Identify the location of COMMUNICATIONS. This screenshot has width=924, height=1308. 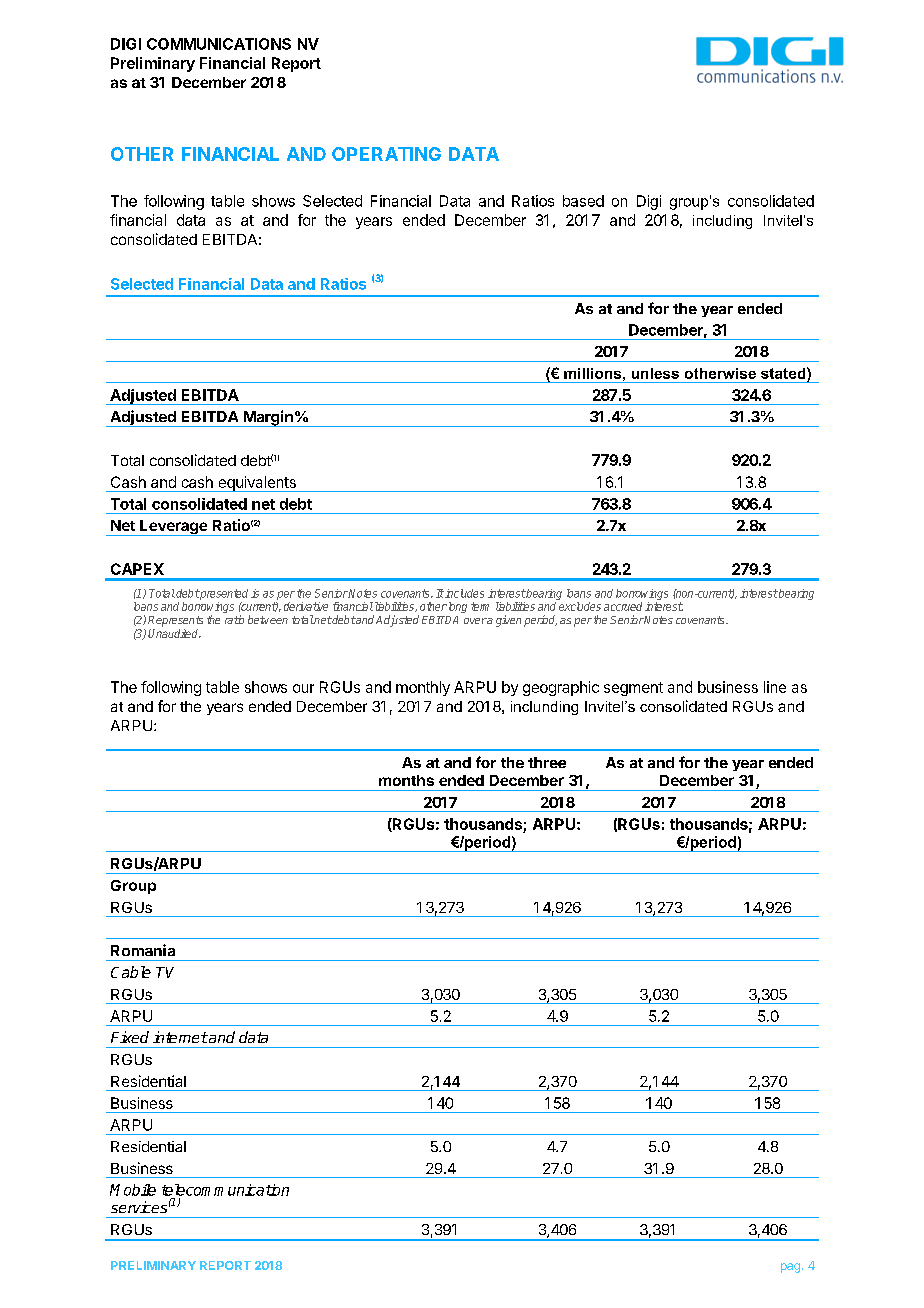
(219, 44).
